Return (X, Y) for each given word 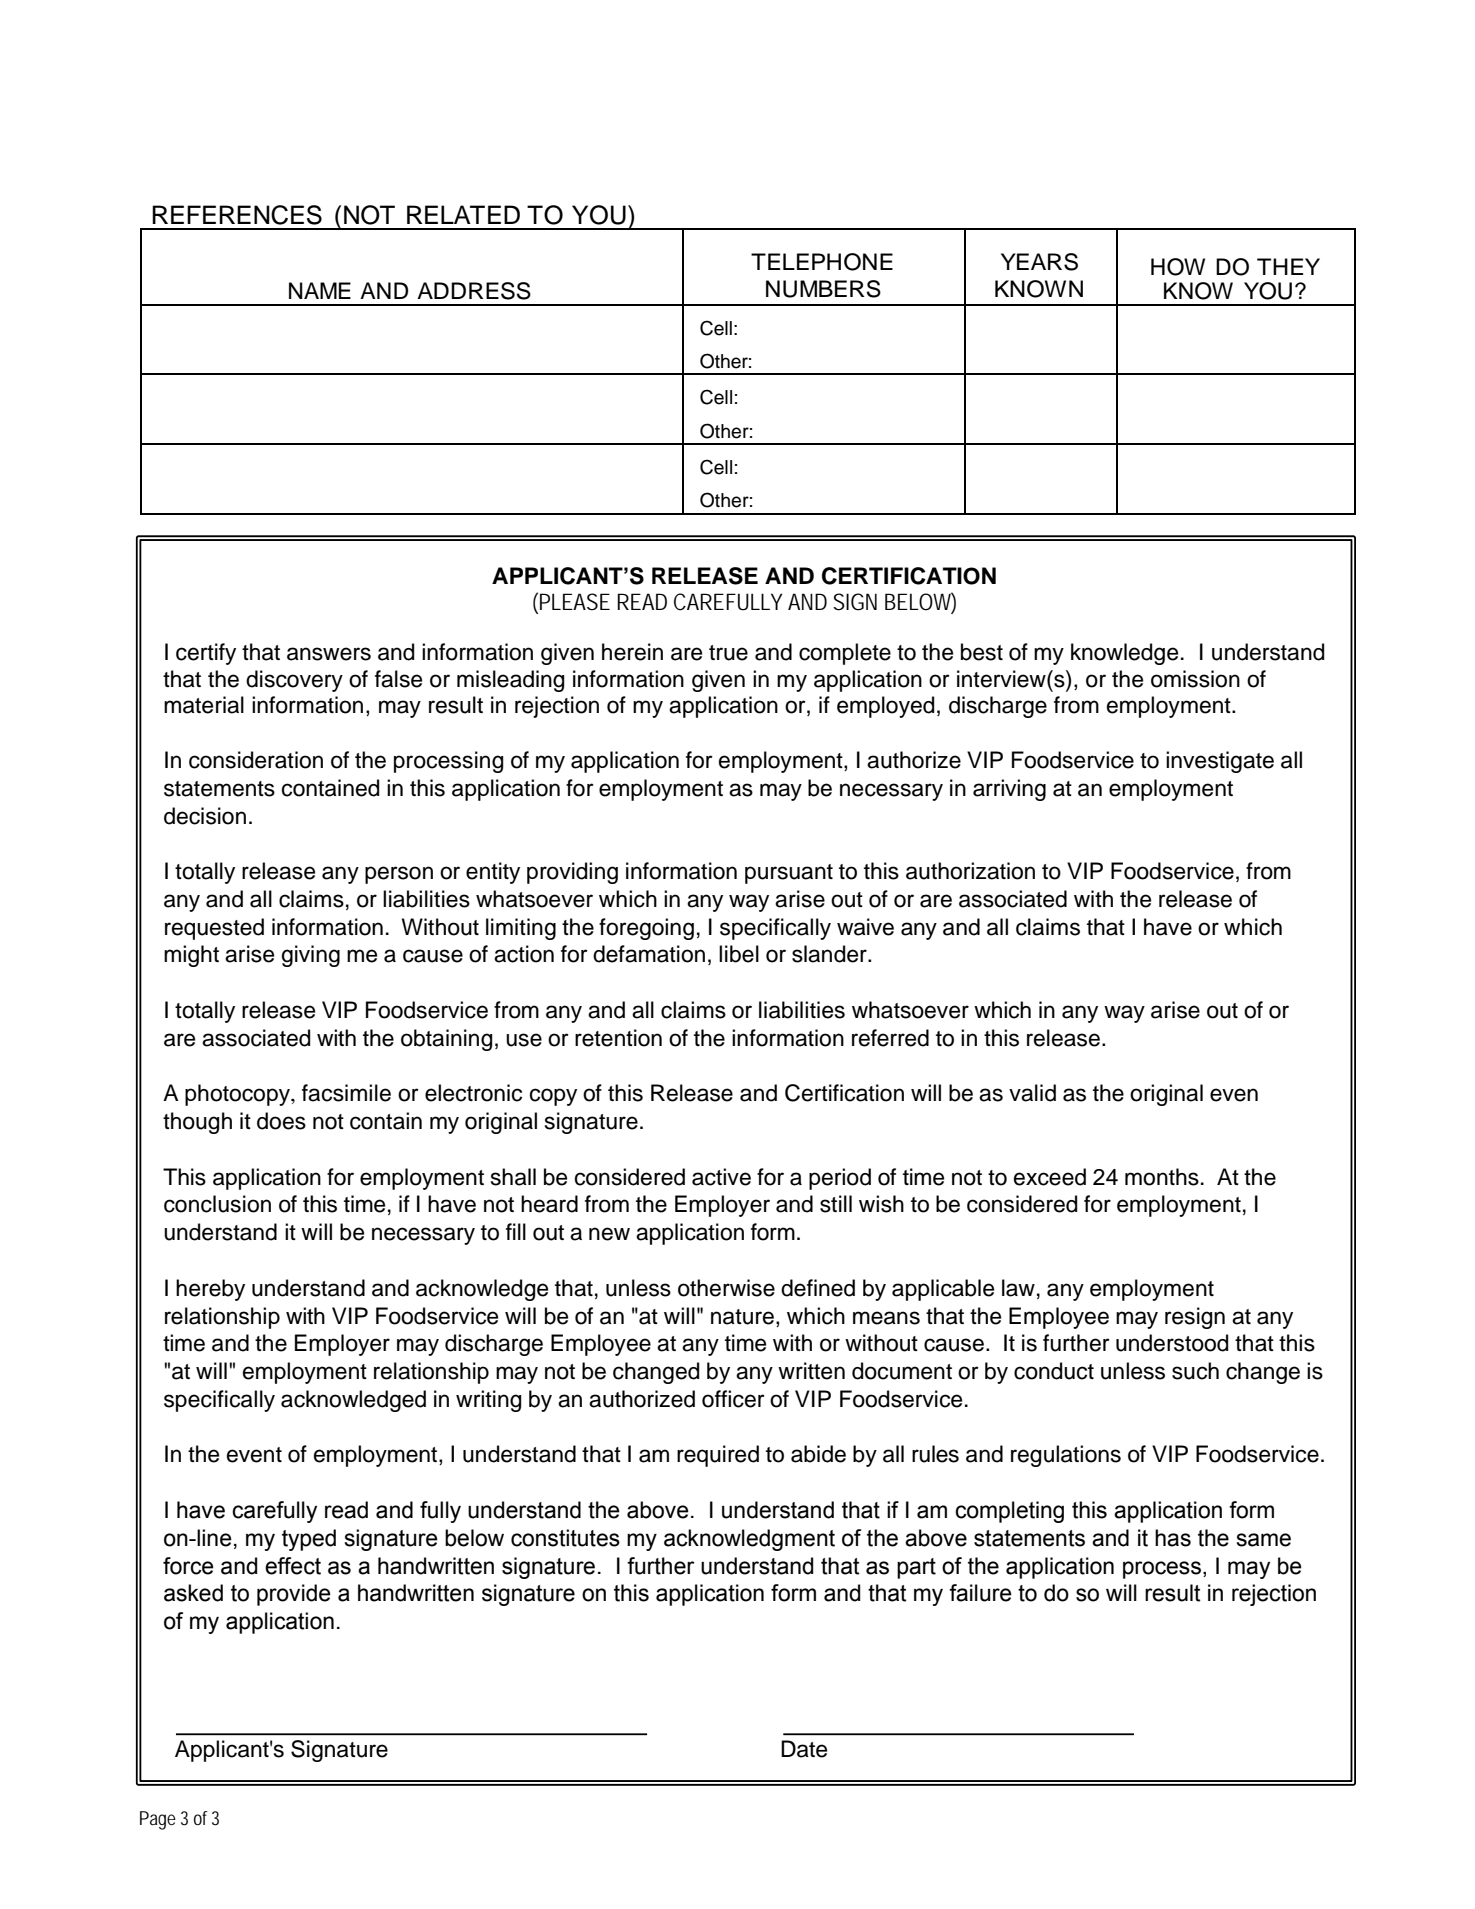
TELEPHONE (822, 262)
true (728, 653)
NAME (320, 290)
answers (329, 654)
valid (1032, 1093)
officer (733, 1399)
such (1195, 1371)
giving (311, 956)
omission (1195, 679)
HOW (1178, 267)
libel (739, 954)
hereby (210, 1290)
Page (158, 1820)
